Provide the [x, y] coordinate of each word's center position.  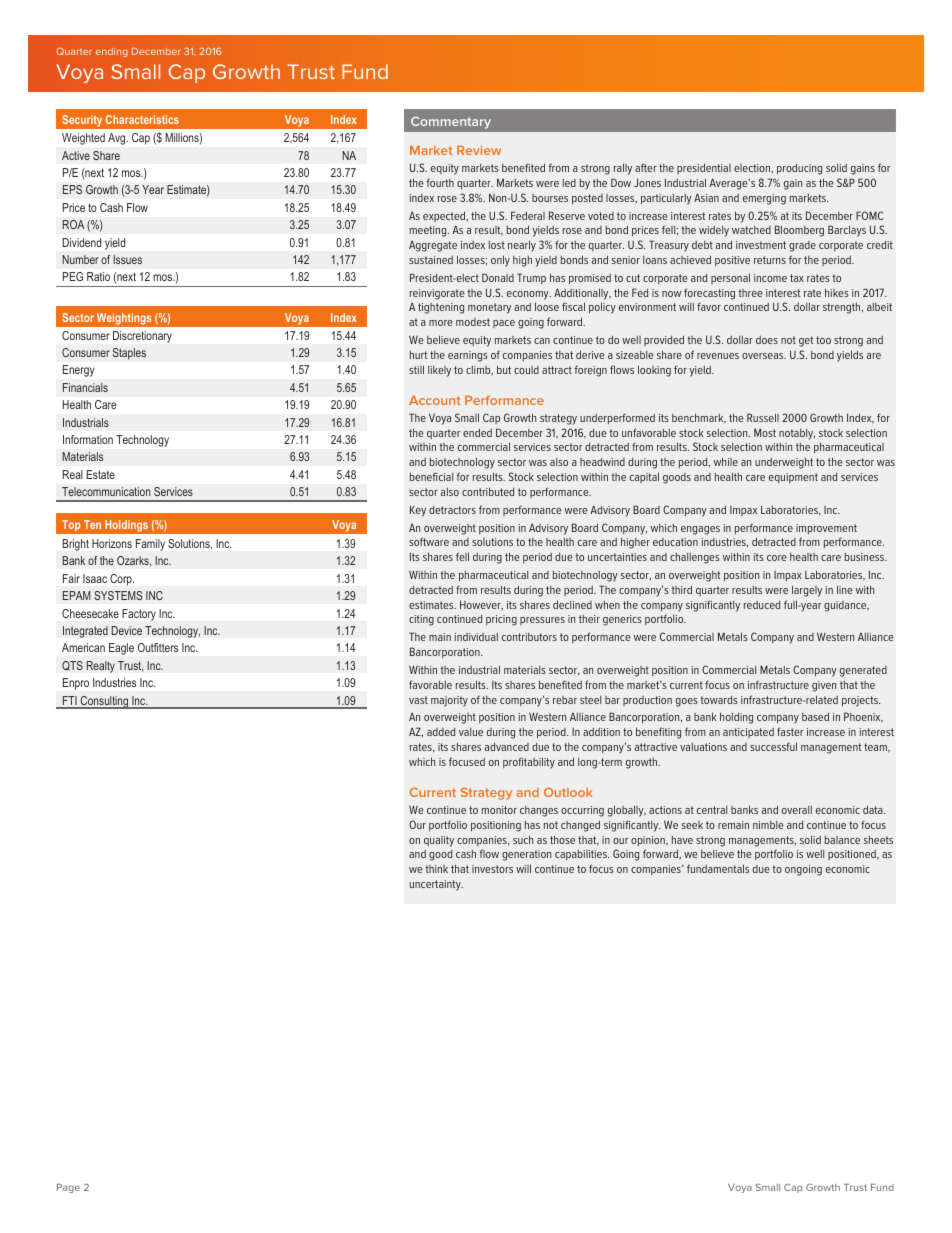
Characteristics [142, 119]
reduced [762, 605]
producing [799, 169]
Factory [139, 615]
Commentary [451, 122]
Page [68, 1188]
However [481, 605]
